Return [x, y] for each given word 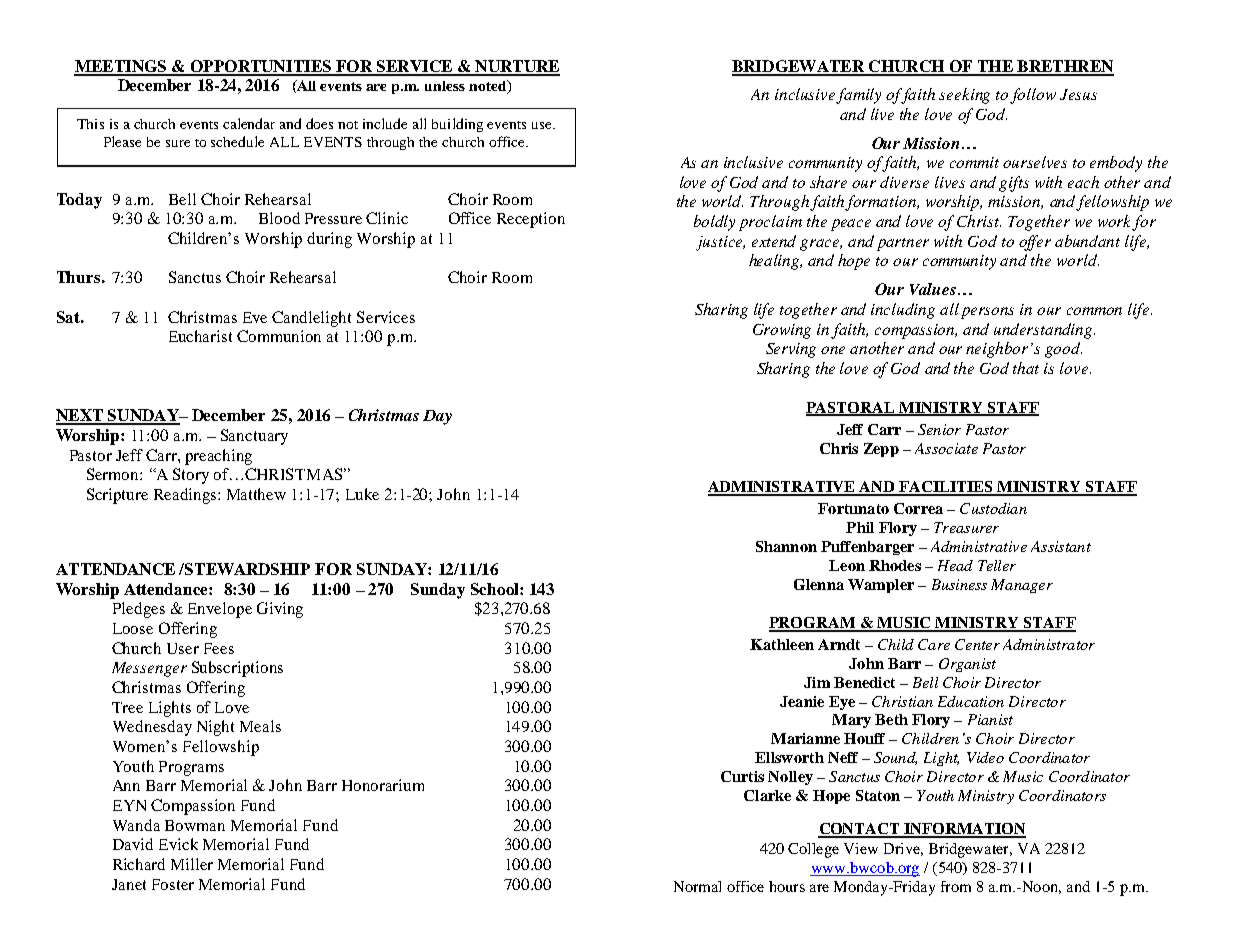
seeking [964, 96]
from [956, 886]
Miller [192, 864]
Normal [697, 886]
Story [191, 476]
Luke [362, 494]
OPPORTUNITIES [260, 67]
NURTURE [516, 67]
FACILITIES [946, 488]
